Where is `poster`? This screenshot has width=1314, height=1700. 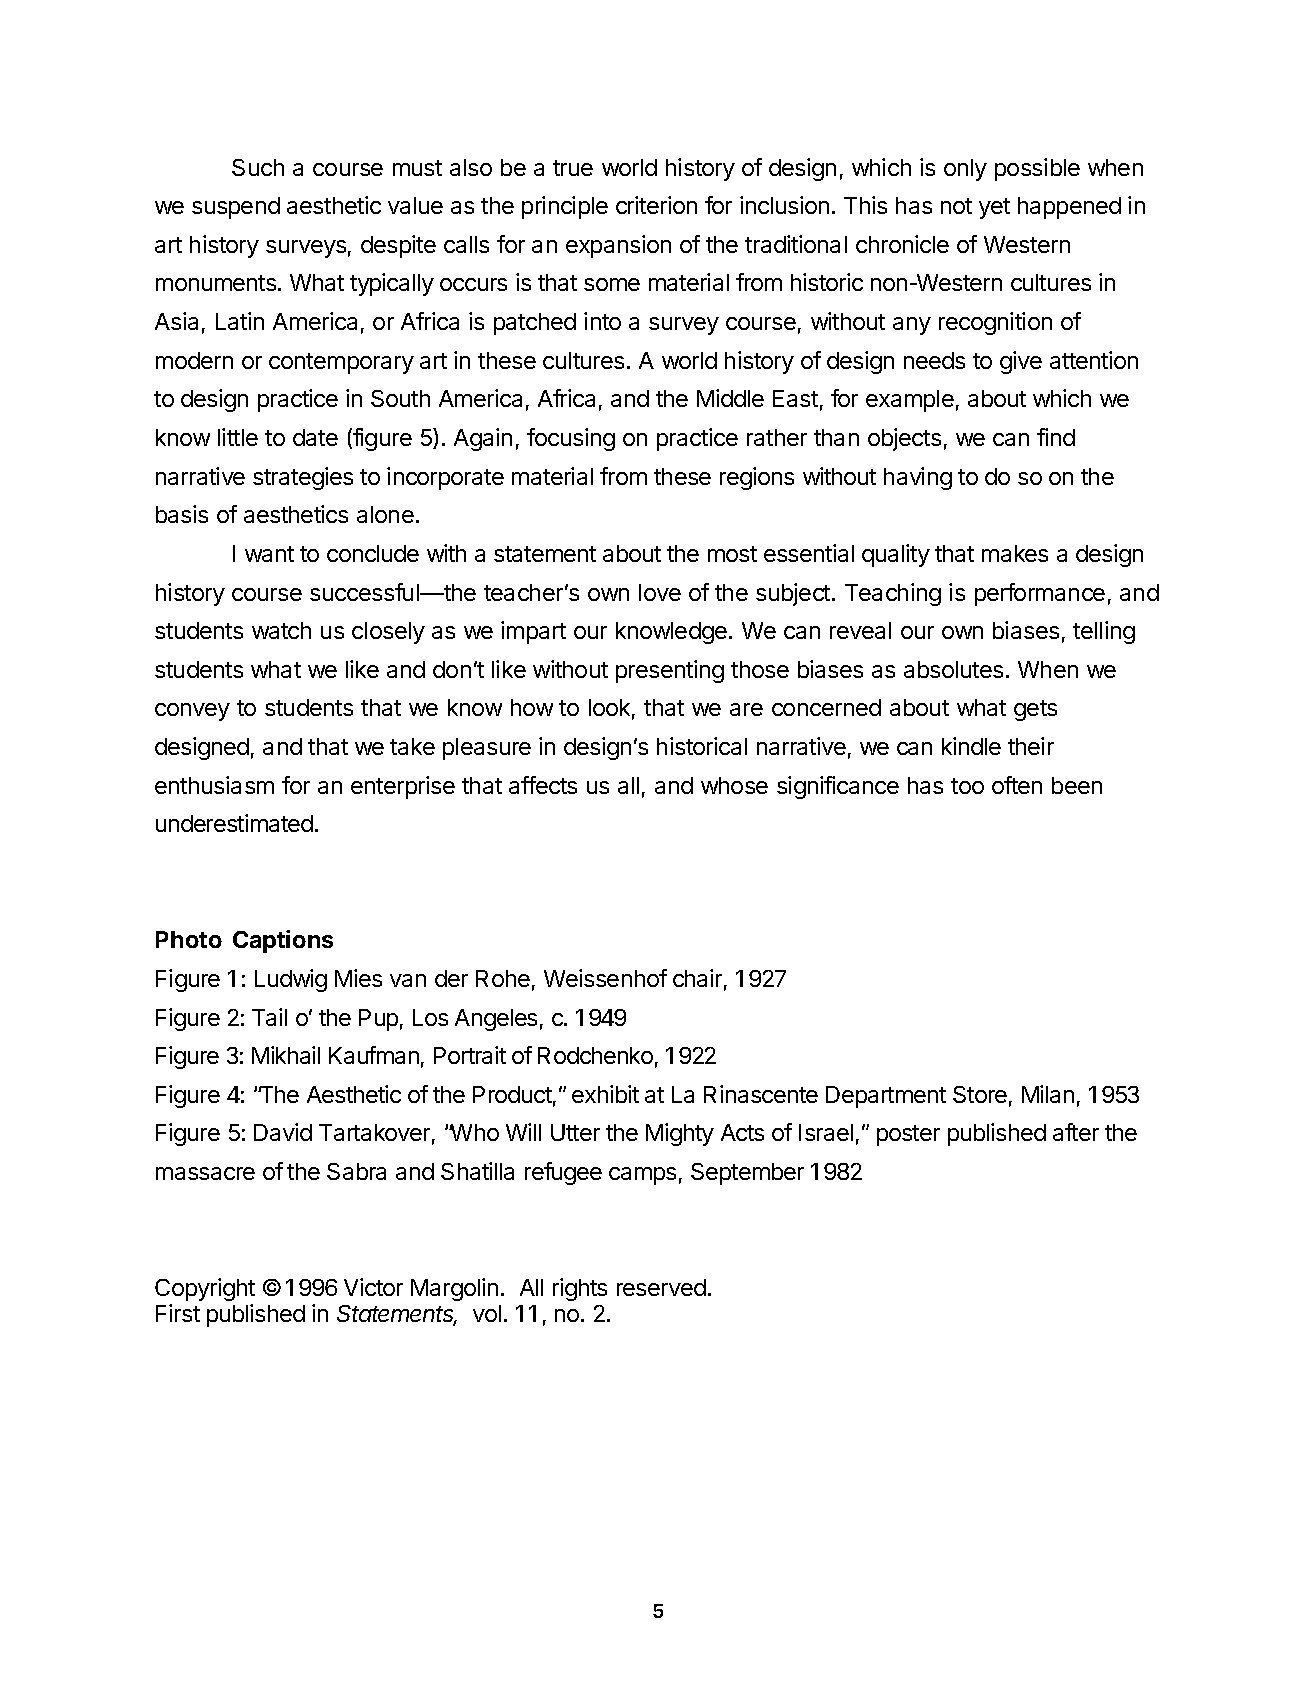 poster is located at coordinates (908, 1135).
